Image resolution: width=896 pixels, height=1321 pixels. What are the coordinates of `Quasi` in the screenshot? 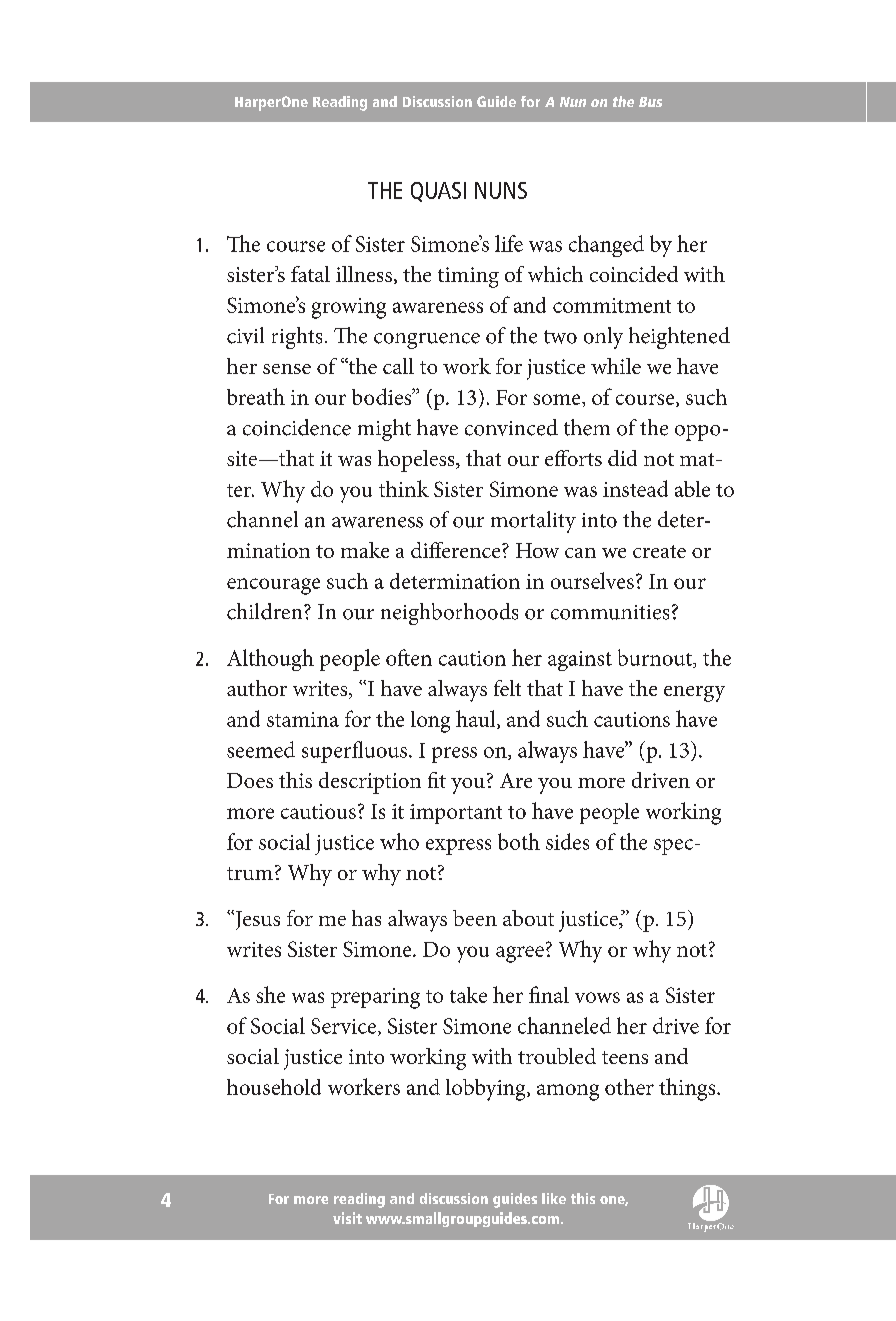 It's located at (438, 192).
